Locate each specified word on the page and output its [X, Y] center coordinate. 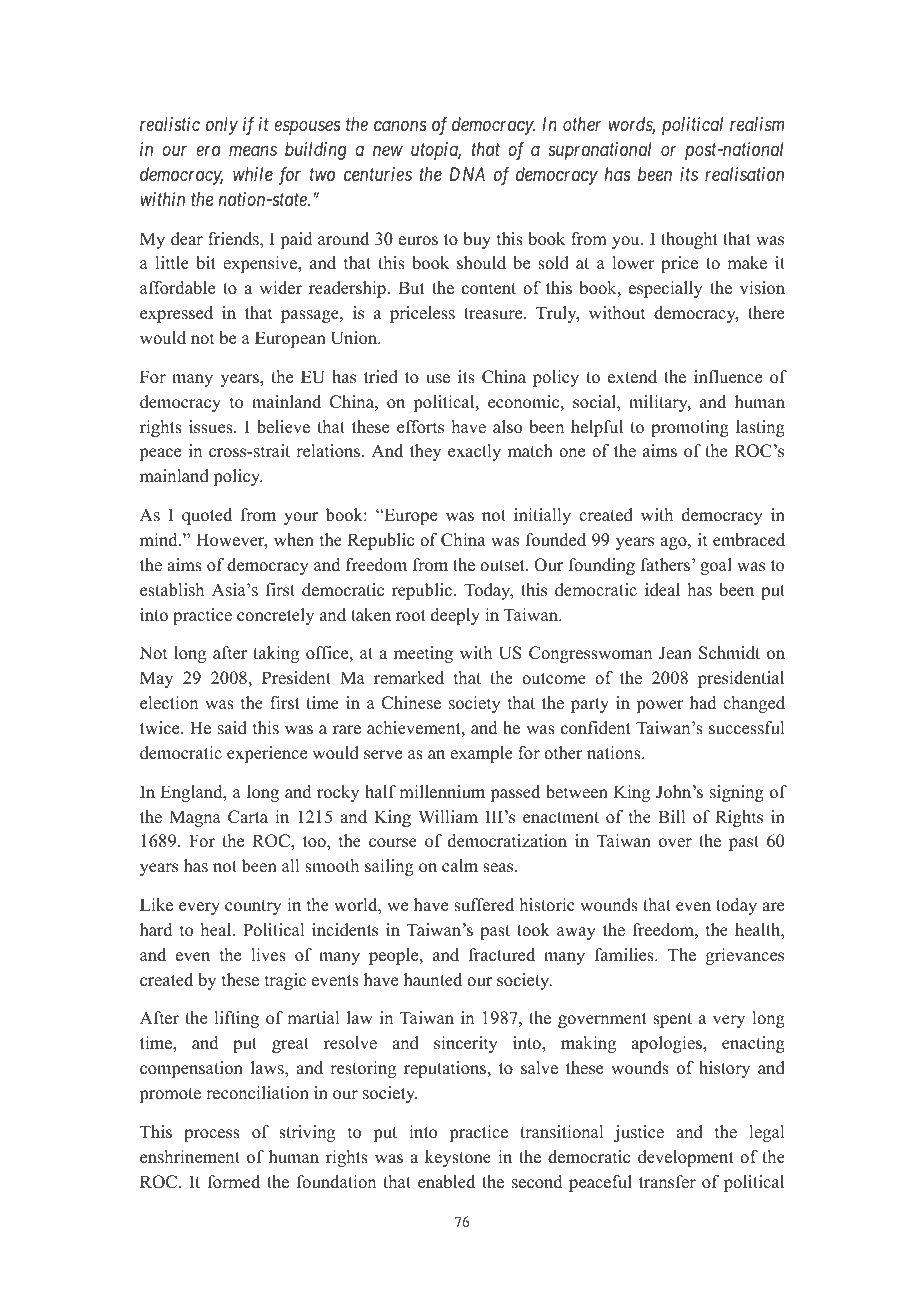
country [253, 907]
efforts [420, 427]
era [208, 151]
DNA [467, 174]
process [212, 1135]
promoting [690, 428]
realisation [744, 174]
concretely [275, 616]
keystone [458, 1158]
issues [212, 427]
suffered [484, 905]
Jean [675, 653]
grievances [745, 956]
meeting [423, 654]
